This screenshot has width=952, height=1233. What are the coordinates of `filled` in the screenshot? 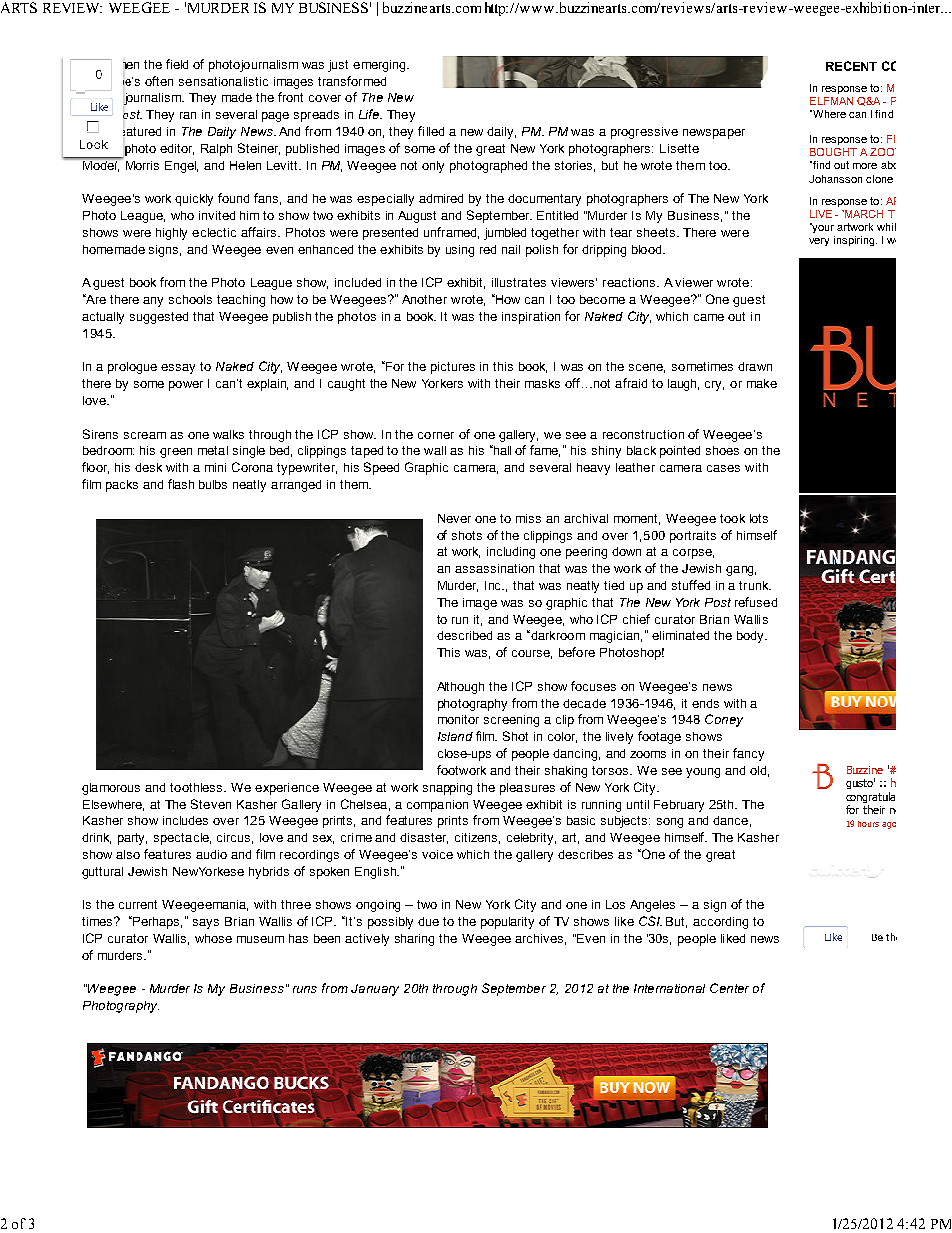 It's located at (431, 131).
